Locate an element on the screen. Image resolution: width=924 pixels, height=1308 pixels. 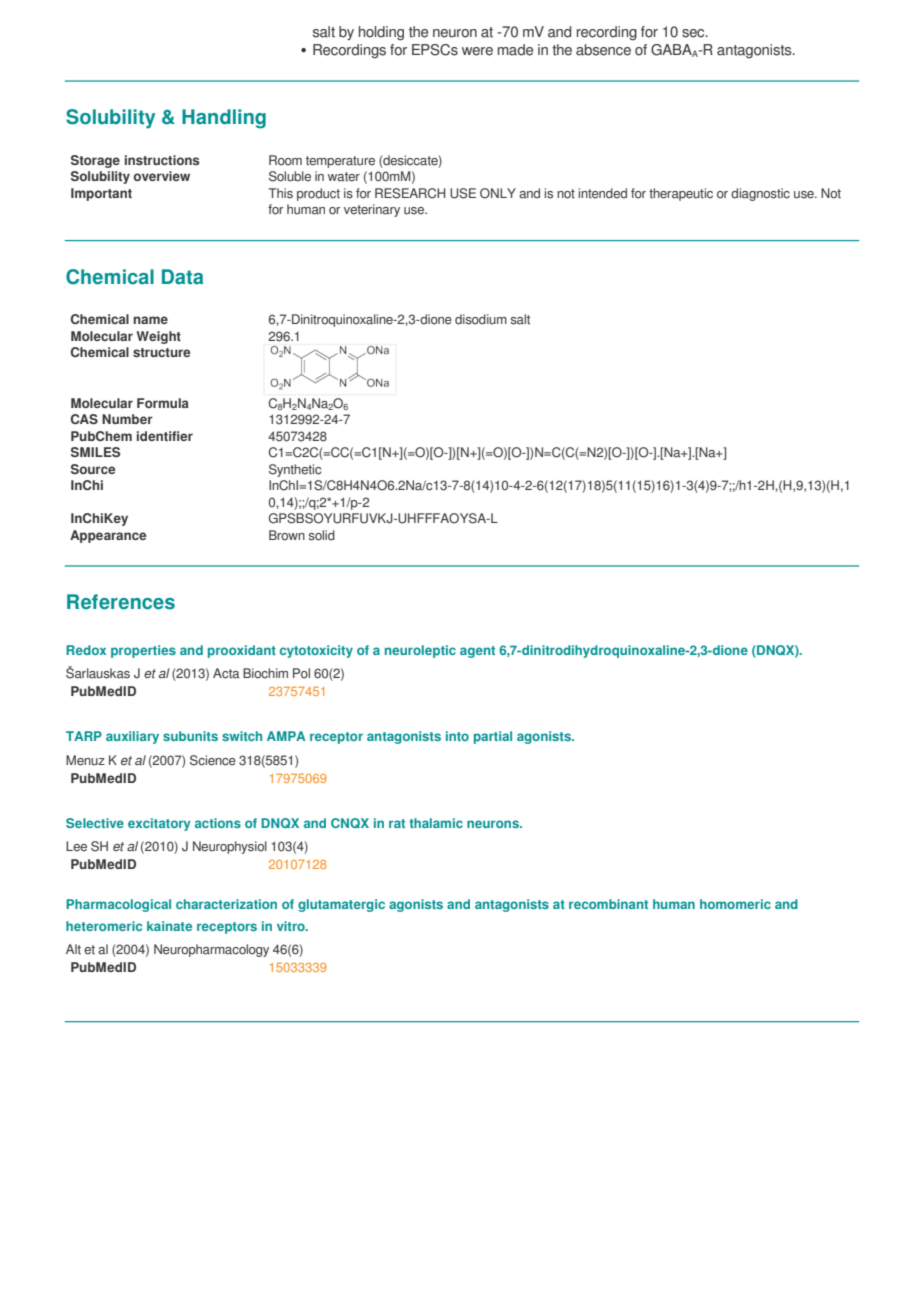
Handling is located at coordinates (224, 119).
